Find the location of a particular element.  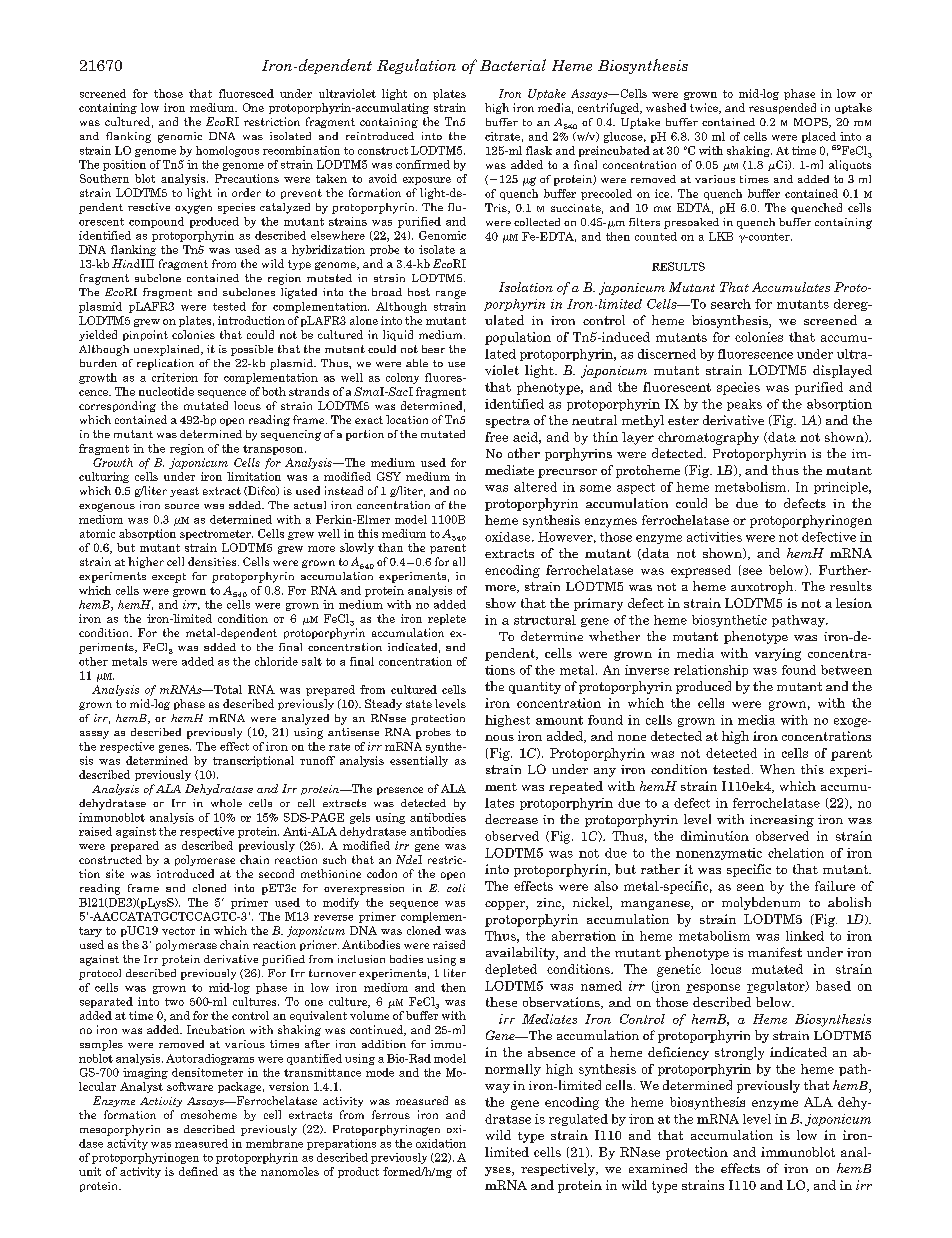

chromatography is located at coordinates (708, 438).
